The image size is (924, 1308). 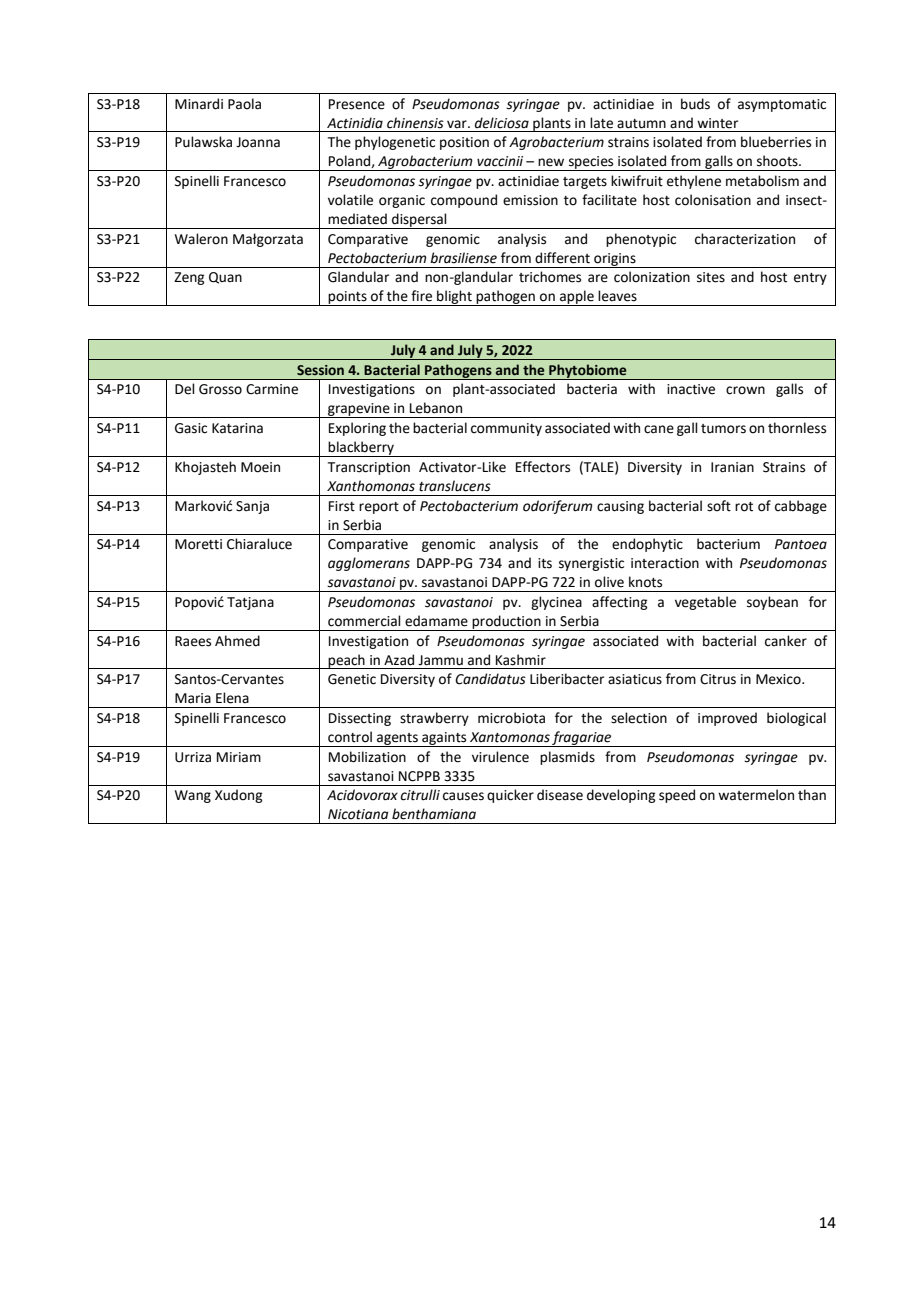 What do you see at coordinates (454, 298) in the document?
I see `blight` at bounding box center [454, 298].
